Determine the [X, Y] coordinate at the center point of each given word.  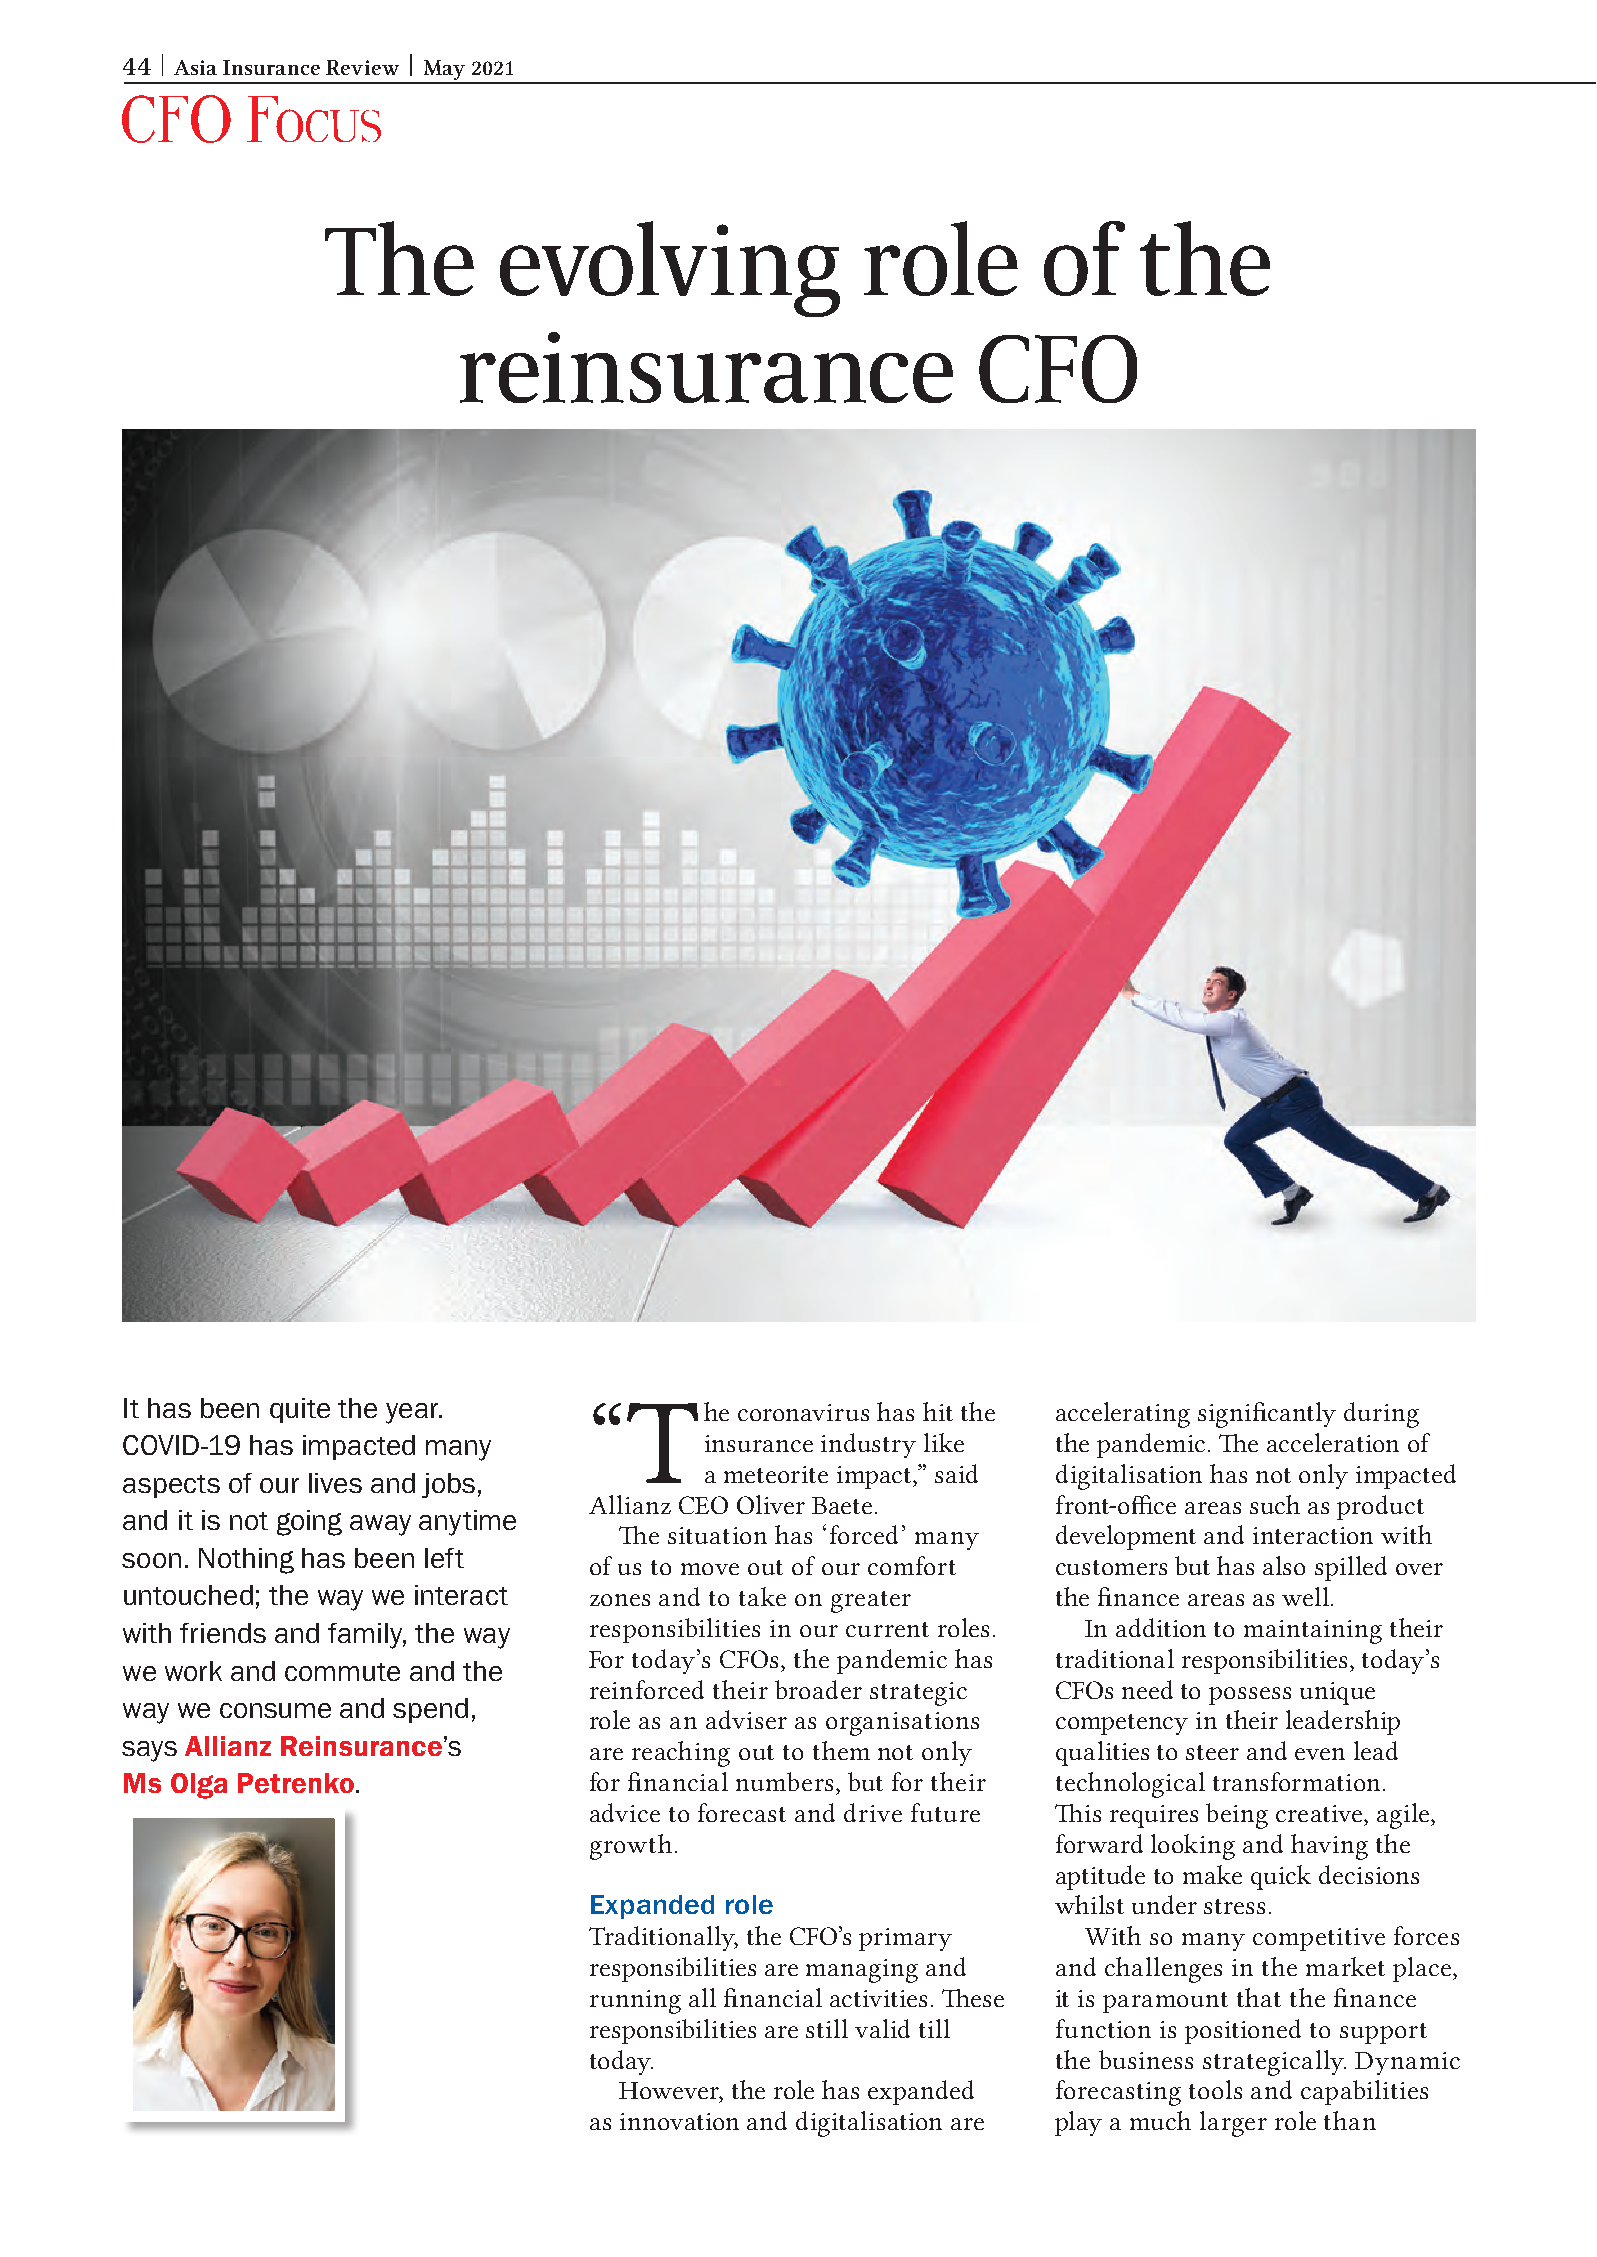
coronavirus [803, 1412]
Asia [195, 67]
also [1284, 1565]
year [413, 1413]
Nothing [246, 1561]
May [444, 71]
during [1381, 1415]
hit [938, 1411]
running [635, 2002]
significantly [1267, 1415]
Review [362, 67]
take [762, 1596]
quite [300, 1410]
